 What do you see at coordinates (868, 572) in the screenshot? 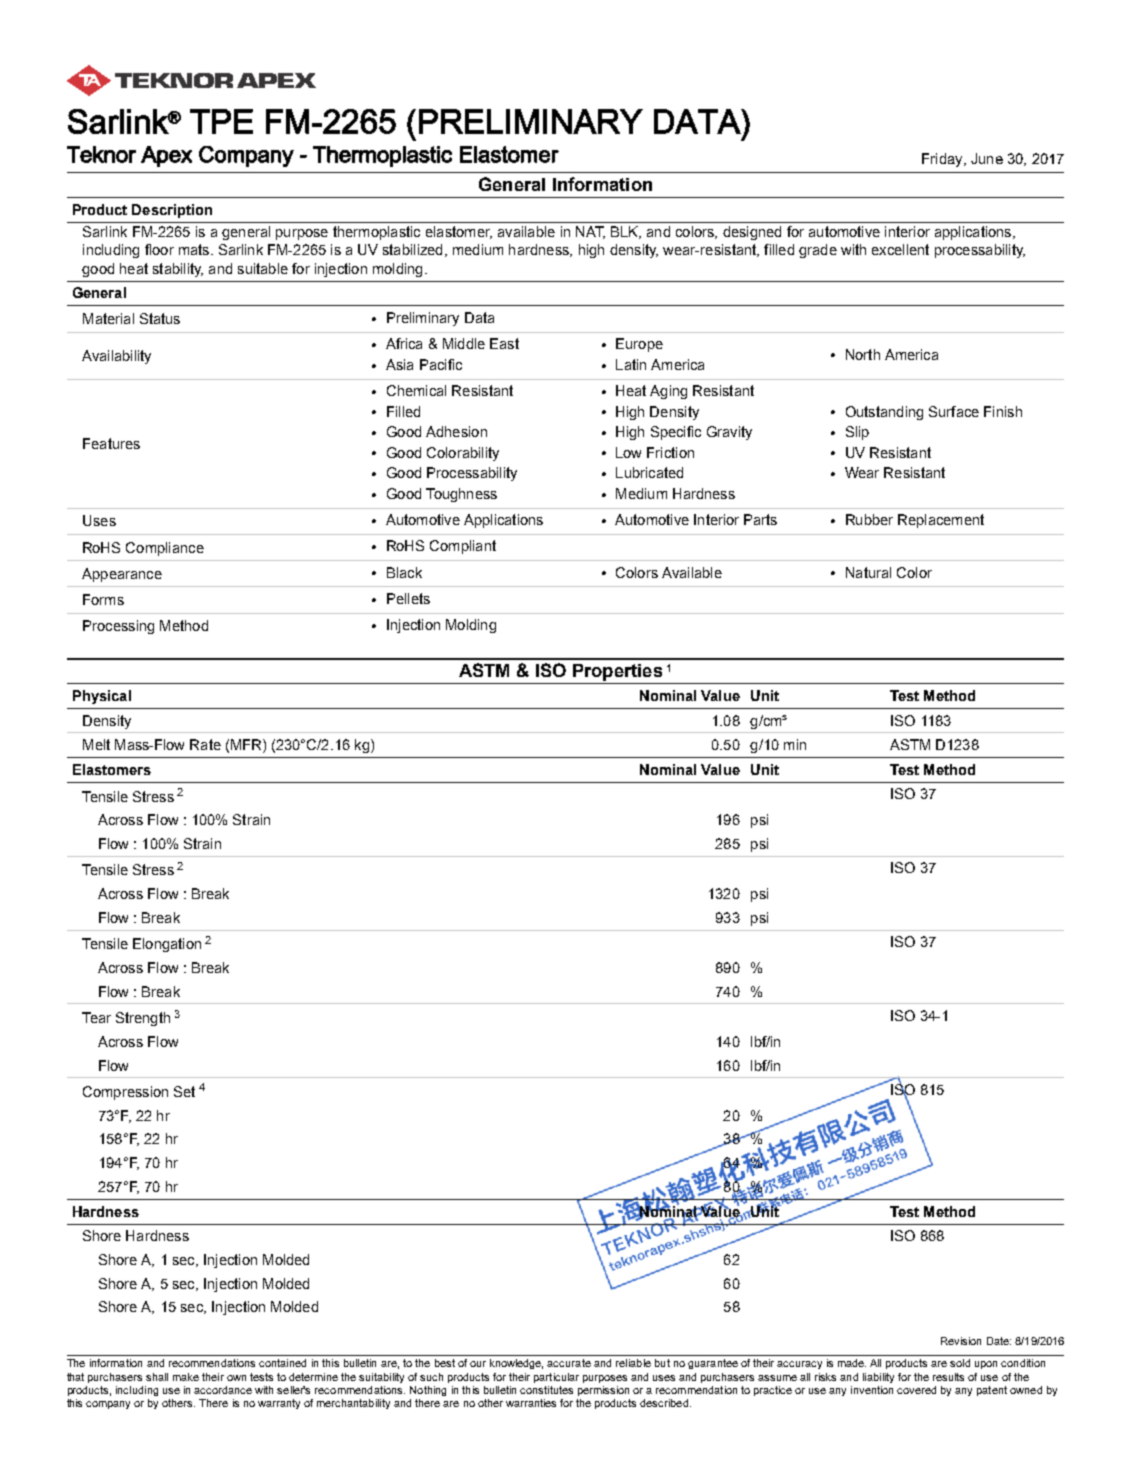
I see `Natural` at bounding box center [868, 572].
